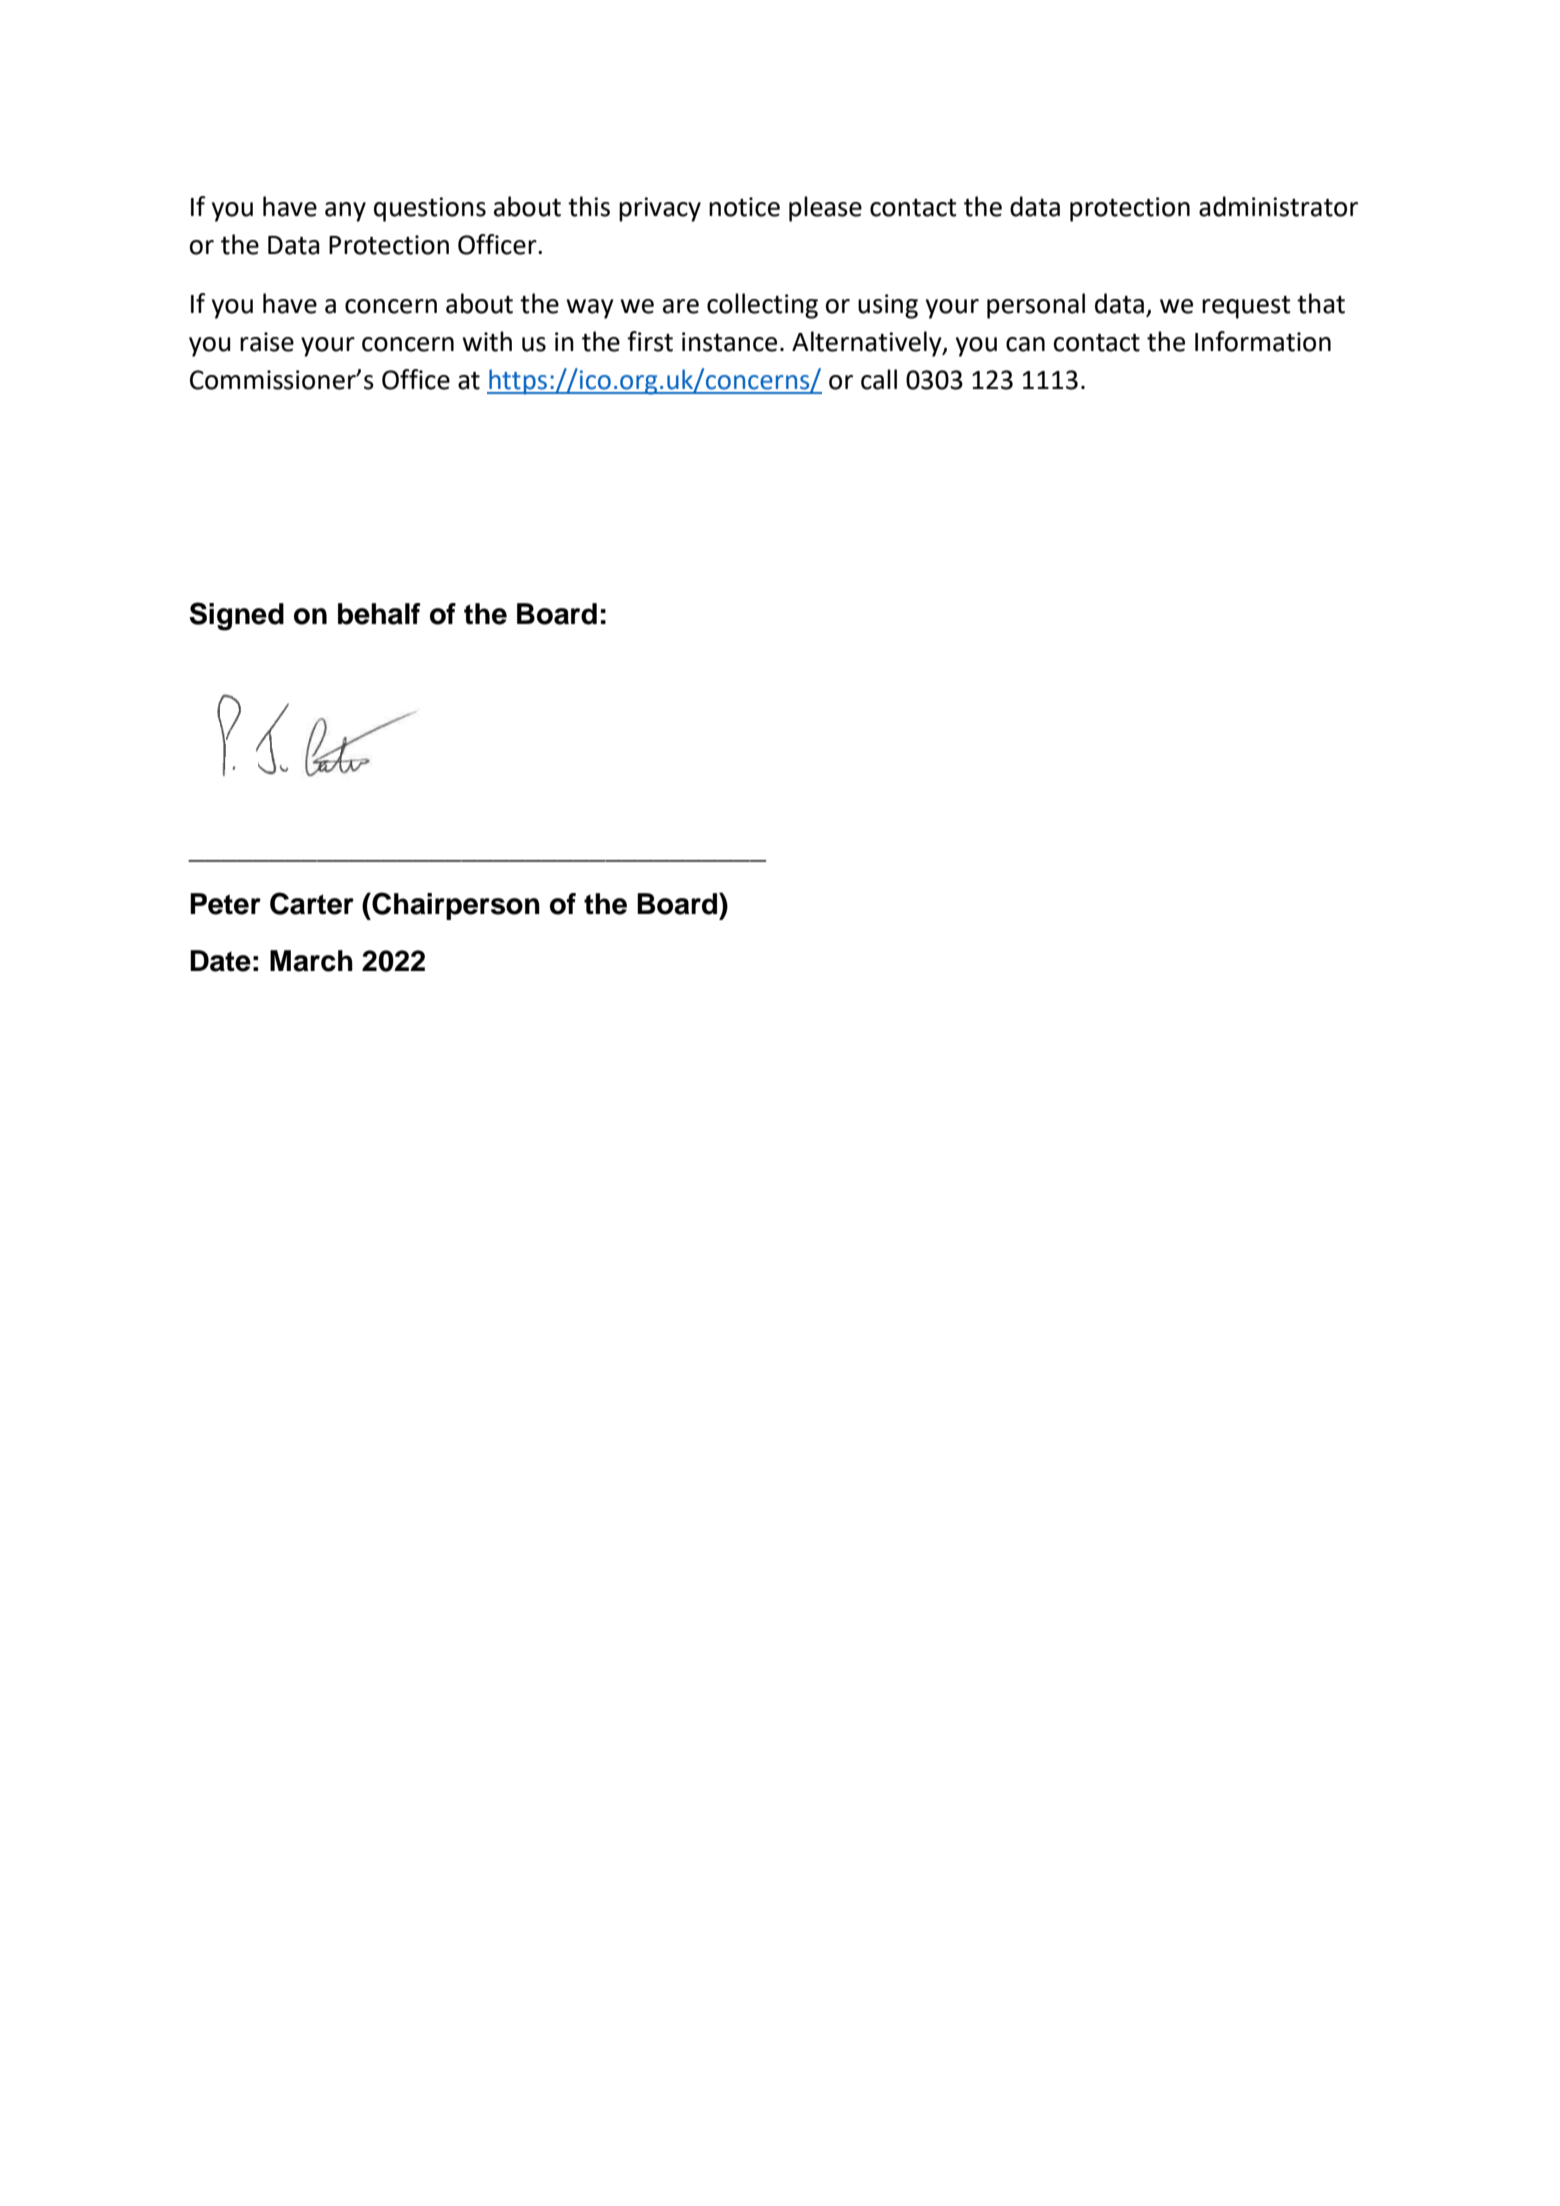 Image resolution: width=1560 pixels, height=2206 pixels. I want to click on raise, so click(267, 342).
